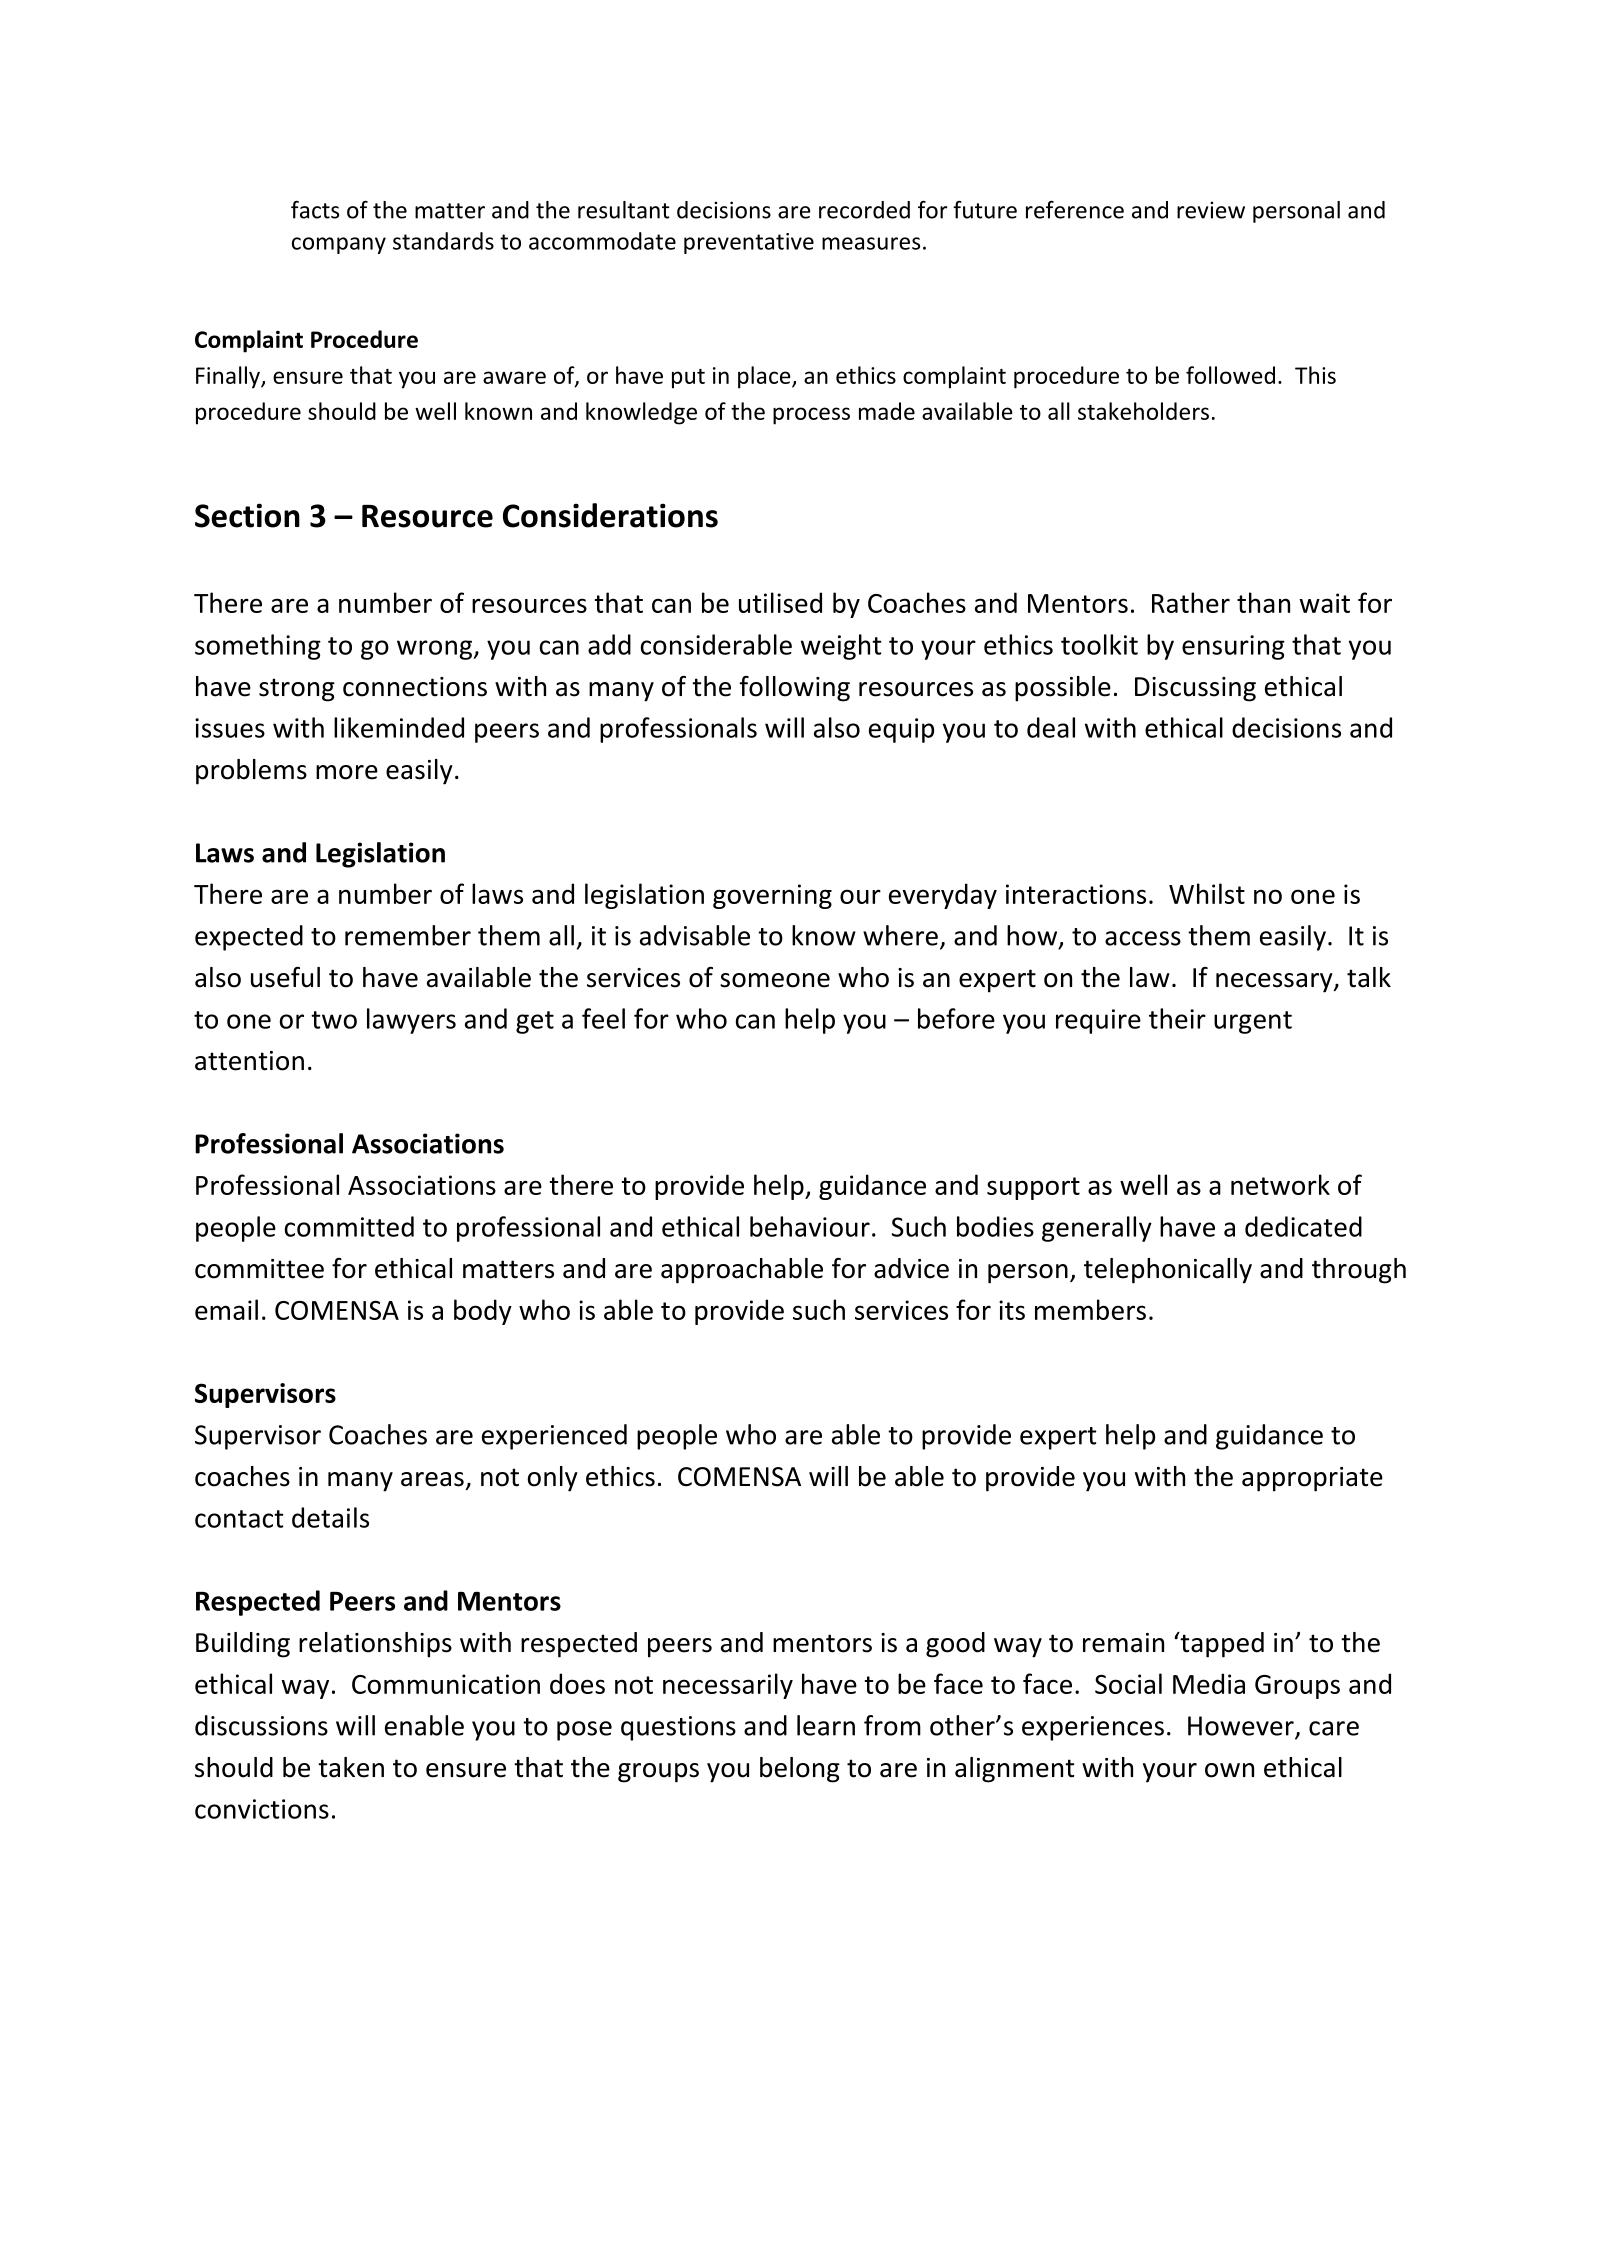  What do you see at coordinates (347, 772) in the screenshot?
I see `more` at bounding box center [347, 772].
